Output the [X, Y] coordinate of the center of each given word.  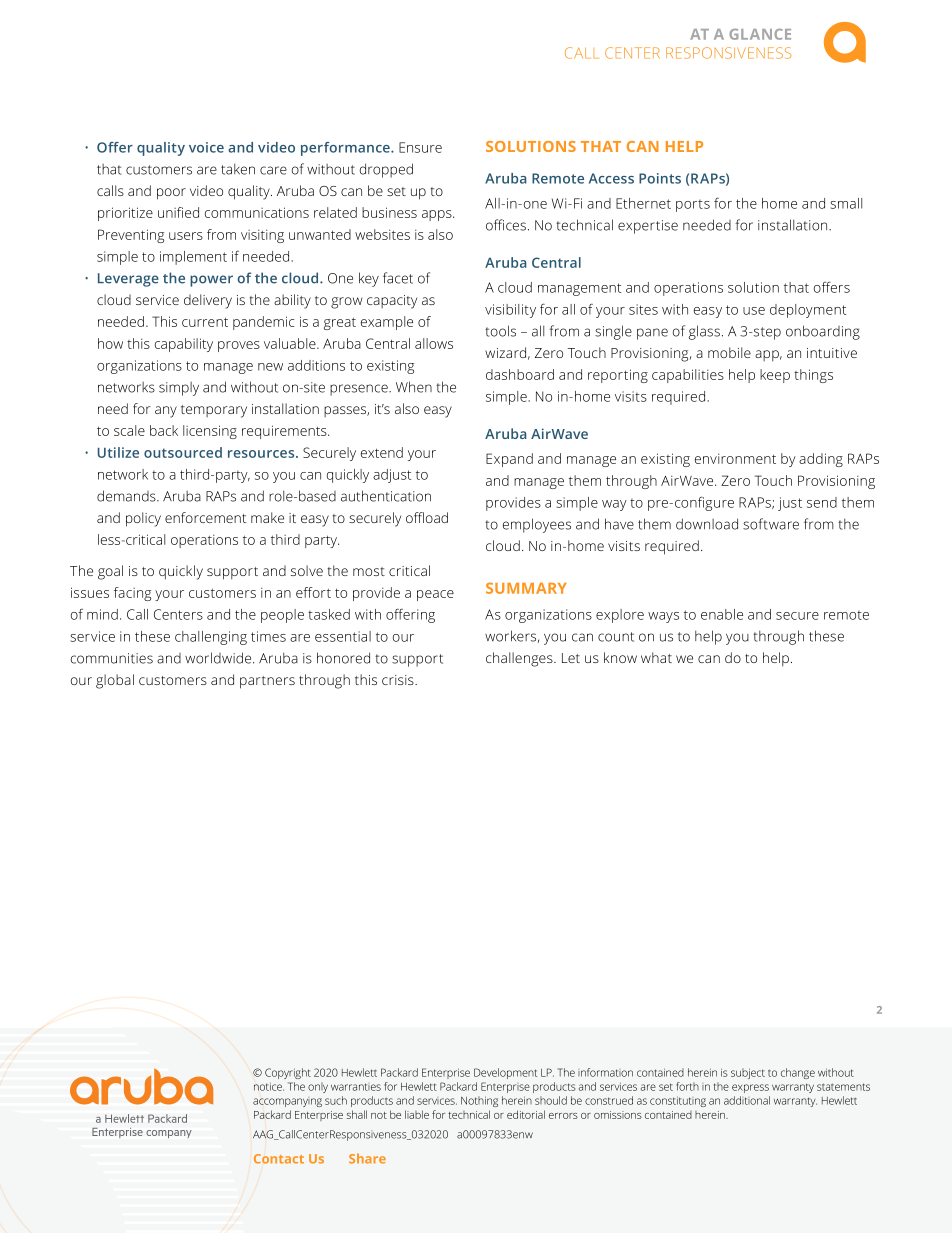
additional [747, 1100]
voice [206, 147]
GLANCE [760, 34]
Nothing [479, 1101]
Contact [279, 1159]
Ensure [420, 147]
